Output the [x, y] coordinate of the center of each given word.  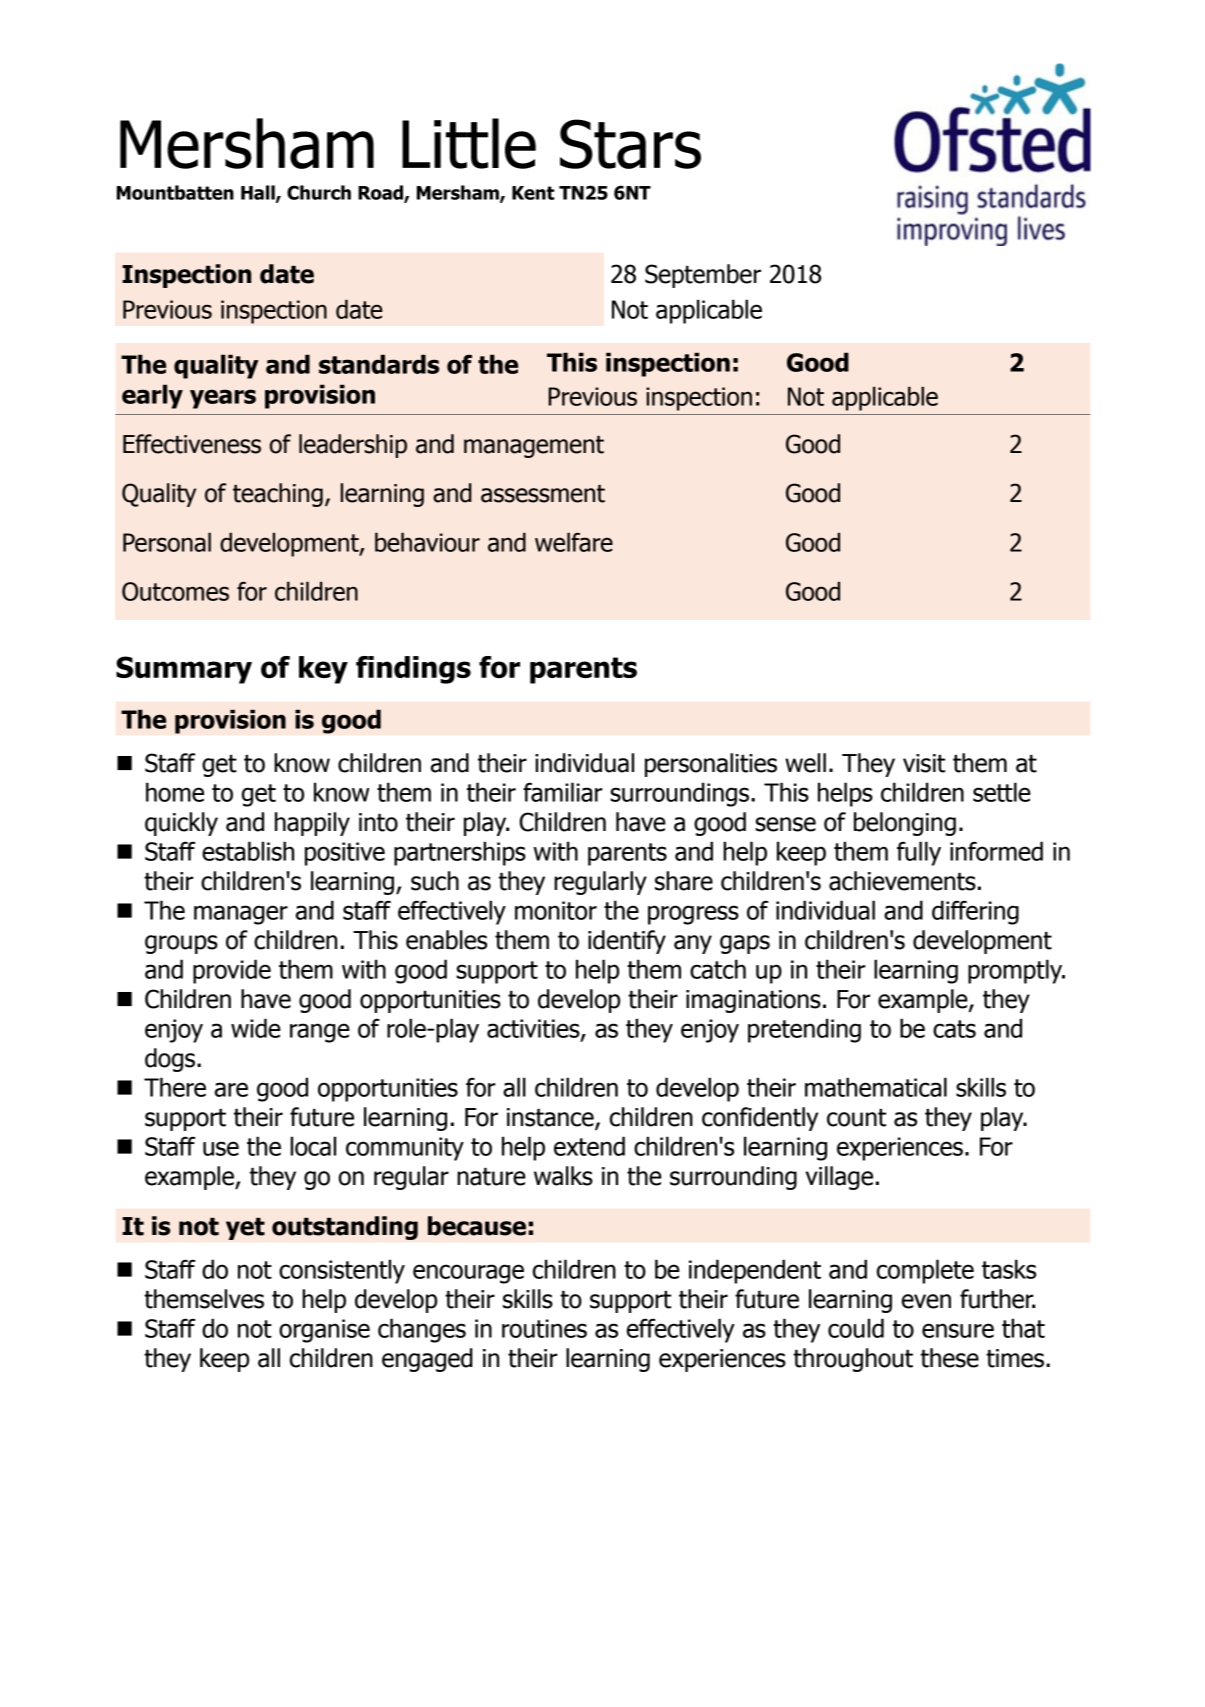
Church [319, 192]
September [703, 276]
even [926, 1301]
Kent [533, 193]
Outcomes [175, 591]
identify [627, 942]
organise [324, 1331]
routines [544, 1328]
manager [241, 915]
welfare [574, 542]
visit [924, 763]
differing [975, 912]
